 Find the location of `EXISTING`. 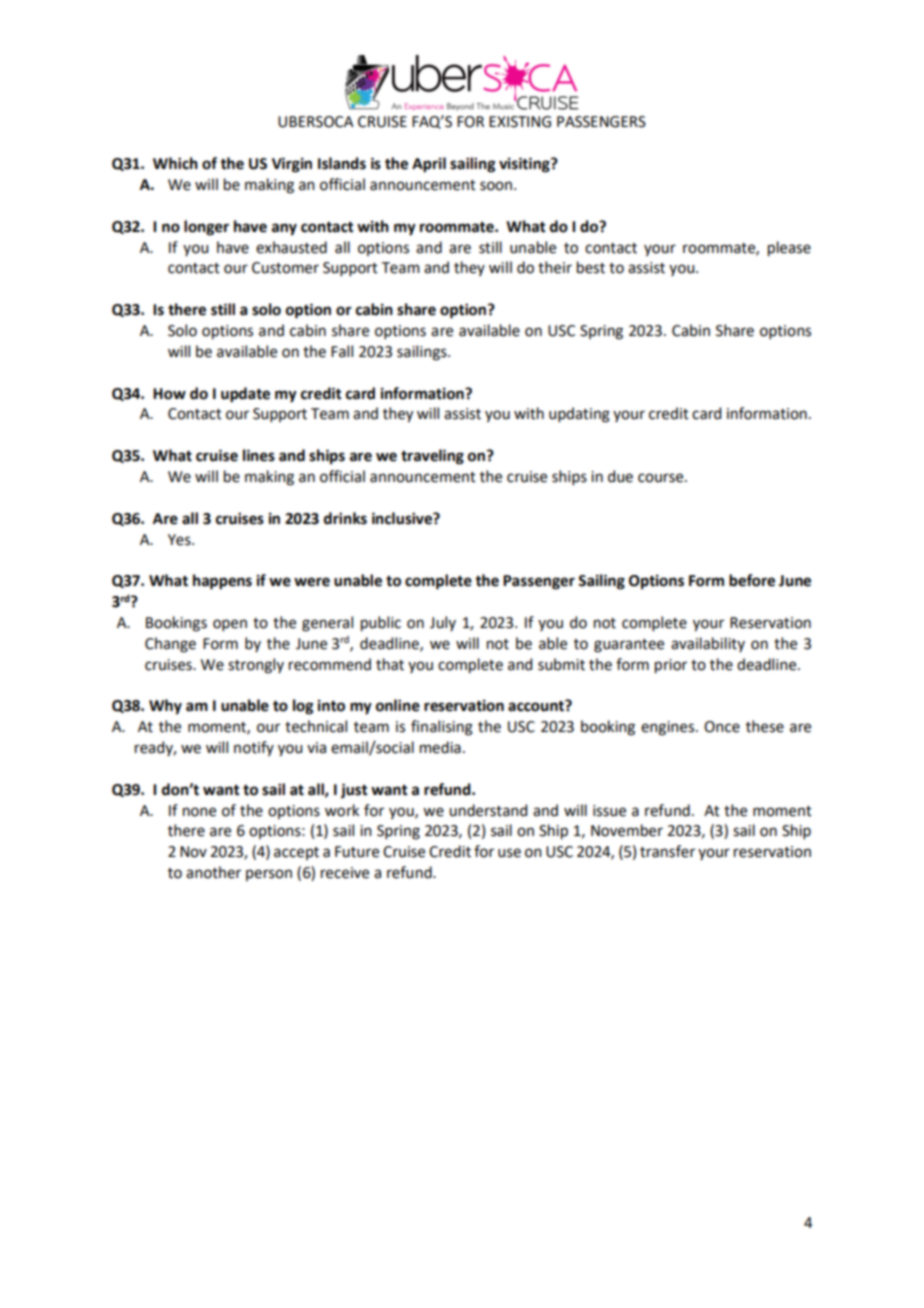

EXISTING is located at coordinates (520, 122).
